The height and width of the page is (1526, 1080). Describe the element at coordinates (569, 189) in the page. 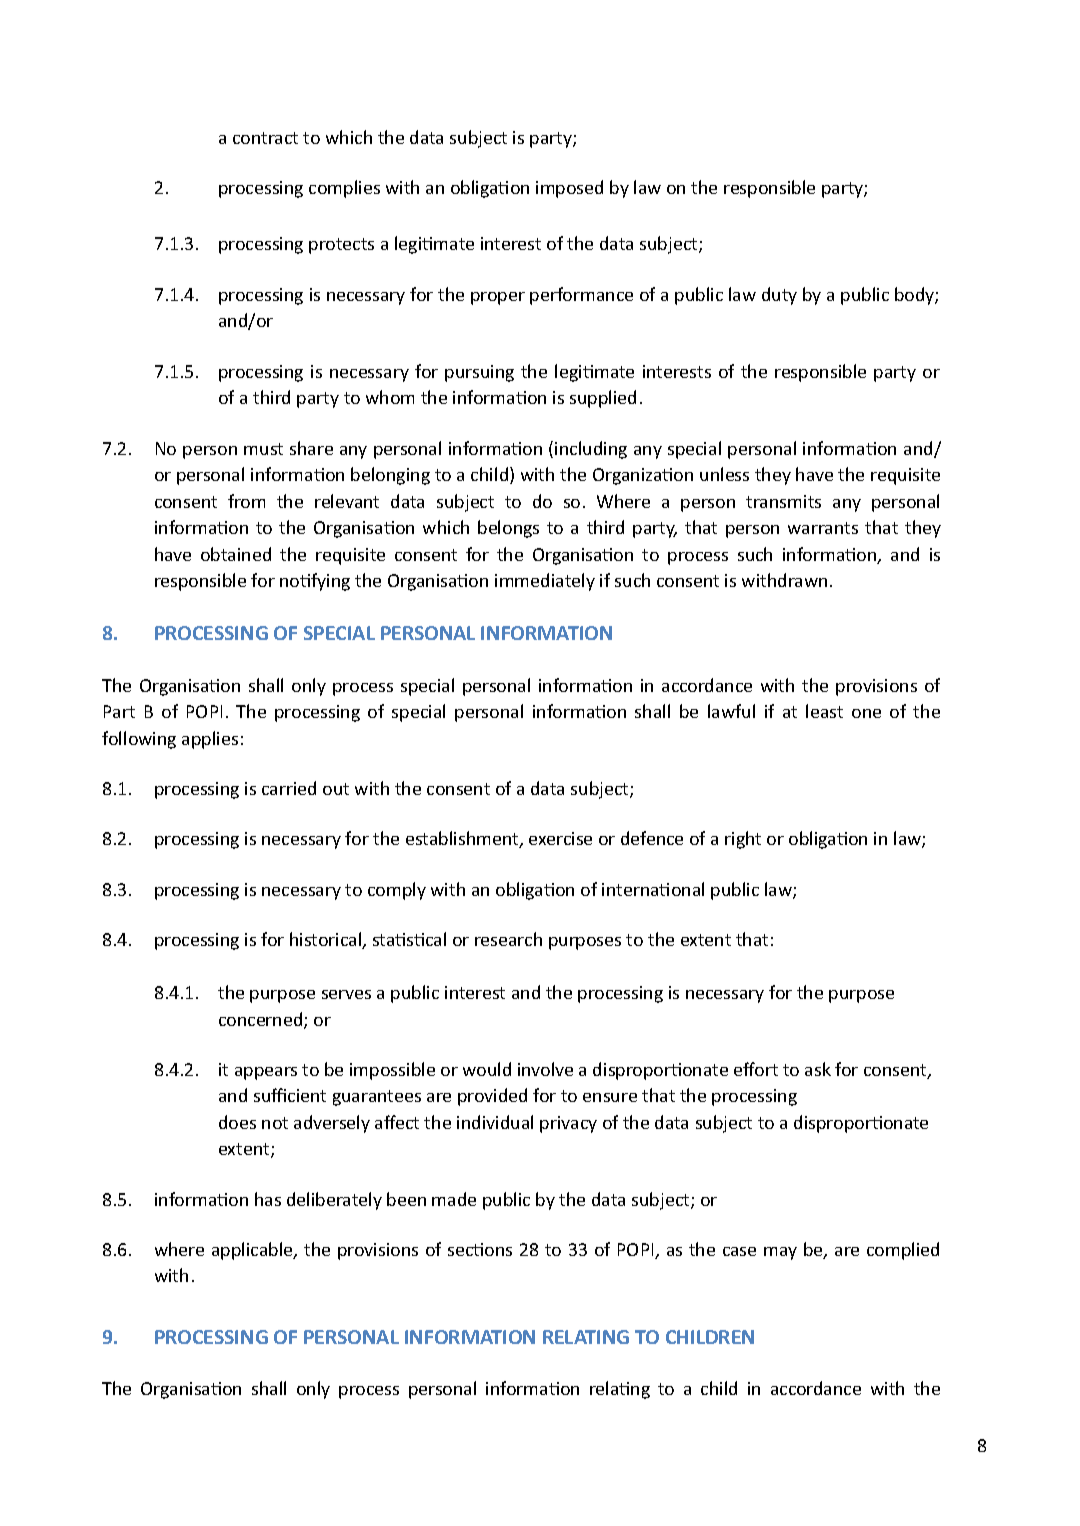

I see `imposed` at that location.
